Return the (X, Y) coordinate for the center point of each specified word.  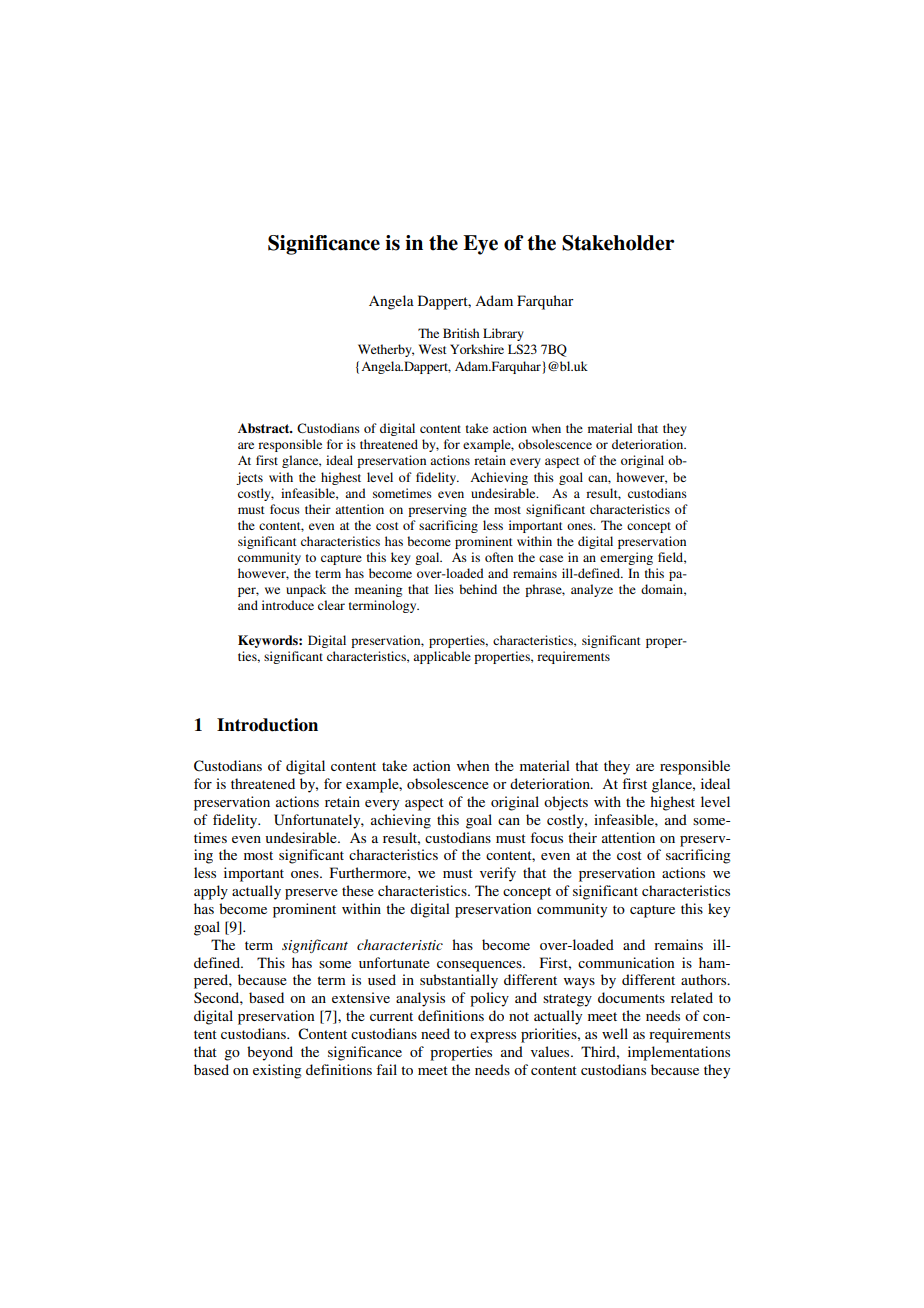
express (493, 1037)
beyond (270, 1053)
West (433, 349)
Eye (480, 245)
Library (503, 334)
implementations (679, 1053)
